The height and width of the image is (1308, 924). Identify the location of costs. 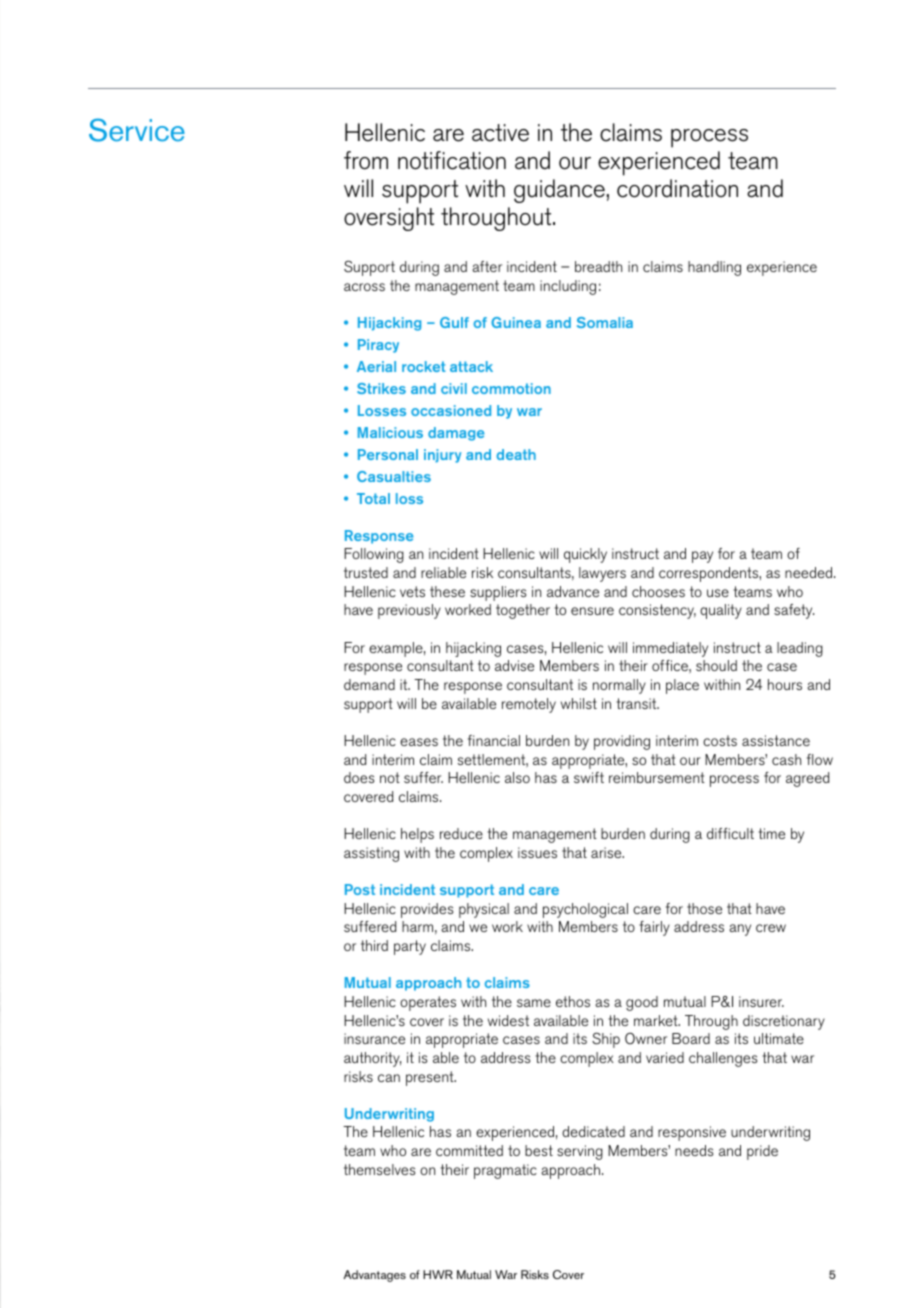
(720, 740).
